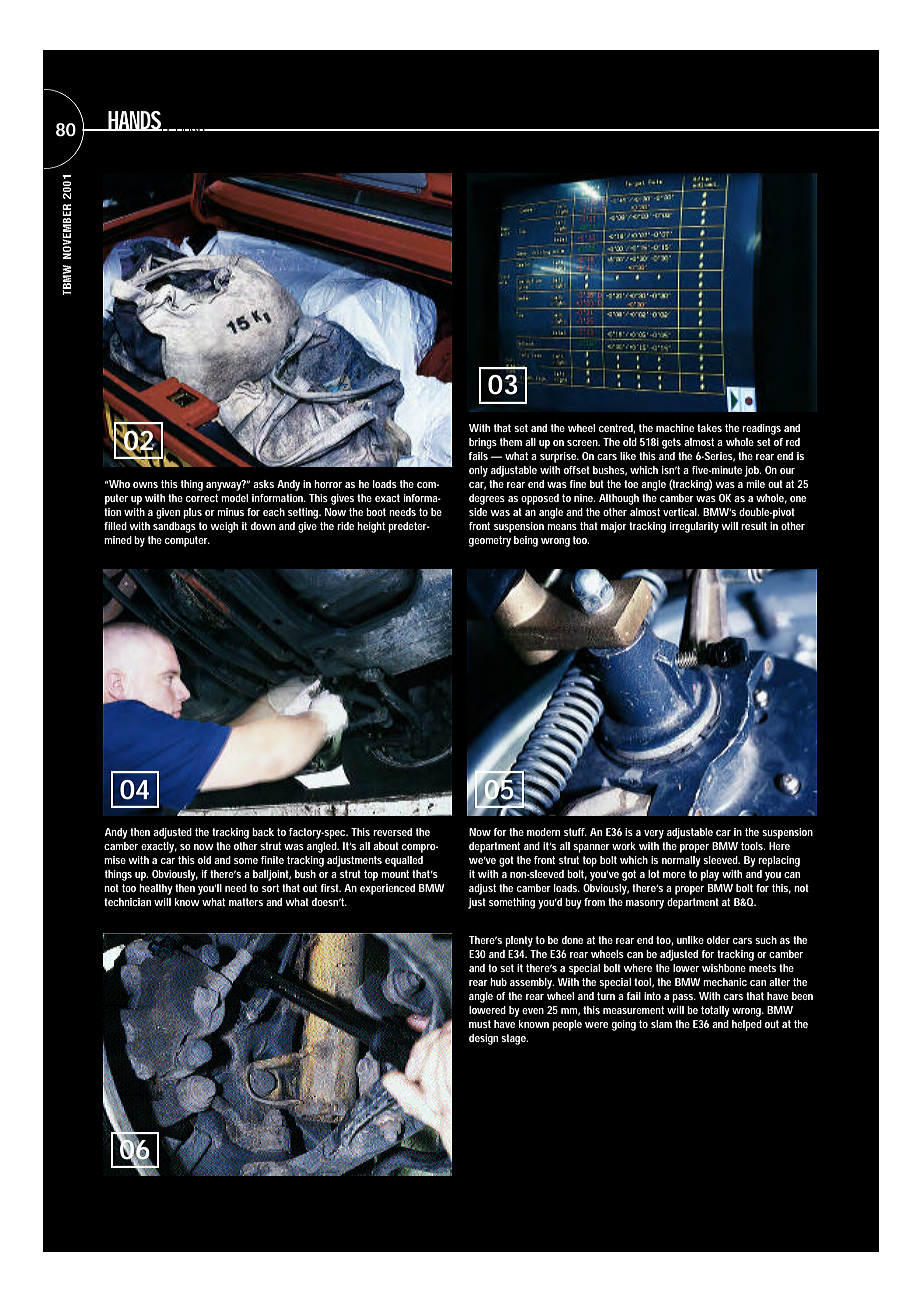 Image resolution: width=924 pixels, height=1308 pixels. I want to click on matters, so click(246, 902).
